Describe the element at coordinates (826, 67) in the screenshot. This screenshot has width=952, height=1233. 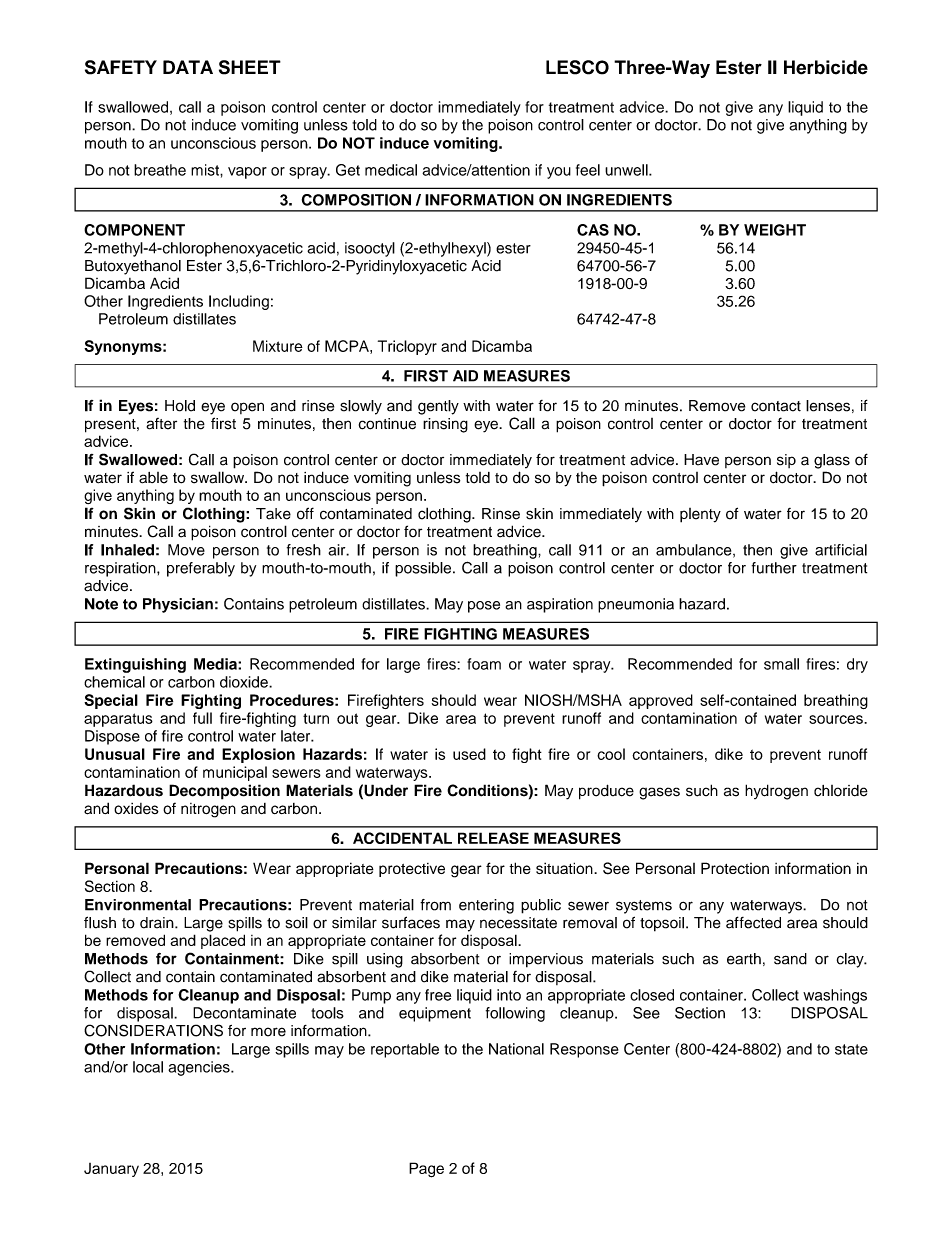
I see `Herbicide` at that location.
